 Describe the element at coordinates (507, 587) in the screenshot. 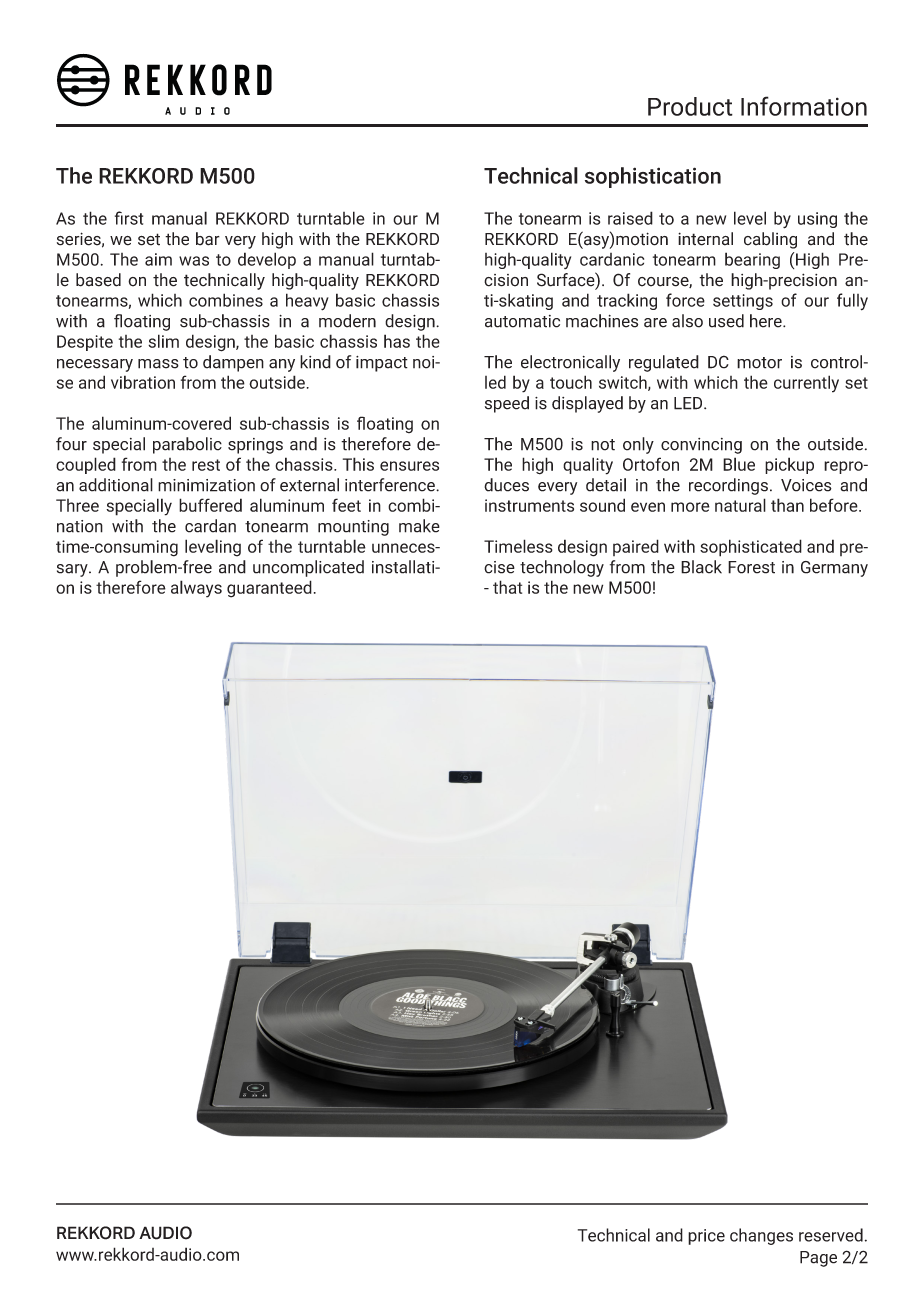

I see `that` at that location.
